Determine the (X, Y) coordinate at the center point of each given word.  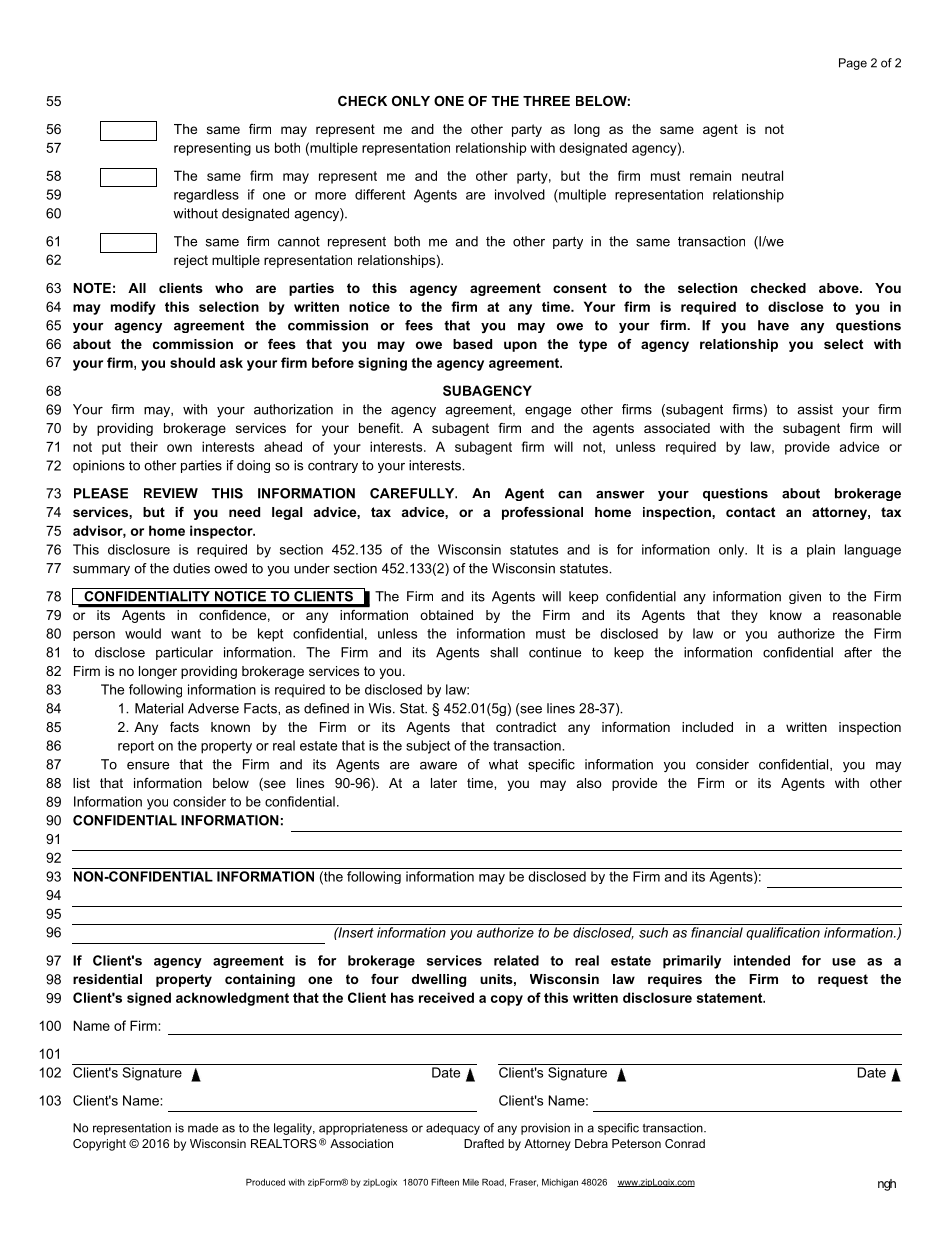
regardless (206, 196)
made (203, 1128)
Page (853, 64)
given (805, 597)
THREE (546, 101)
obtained (446, 615)
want (186, 634)
